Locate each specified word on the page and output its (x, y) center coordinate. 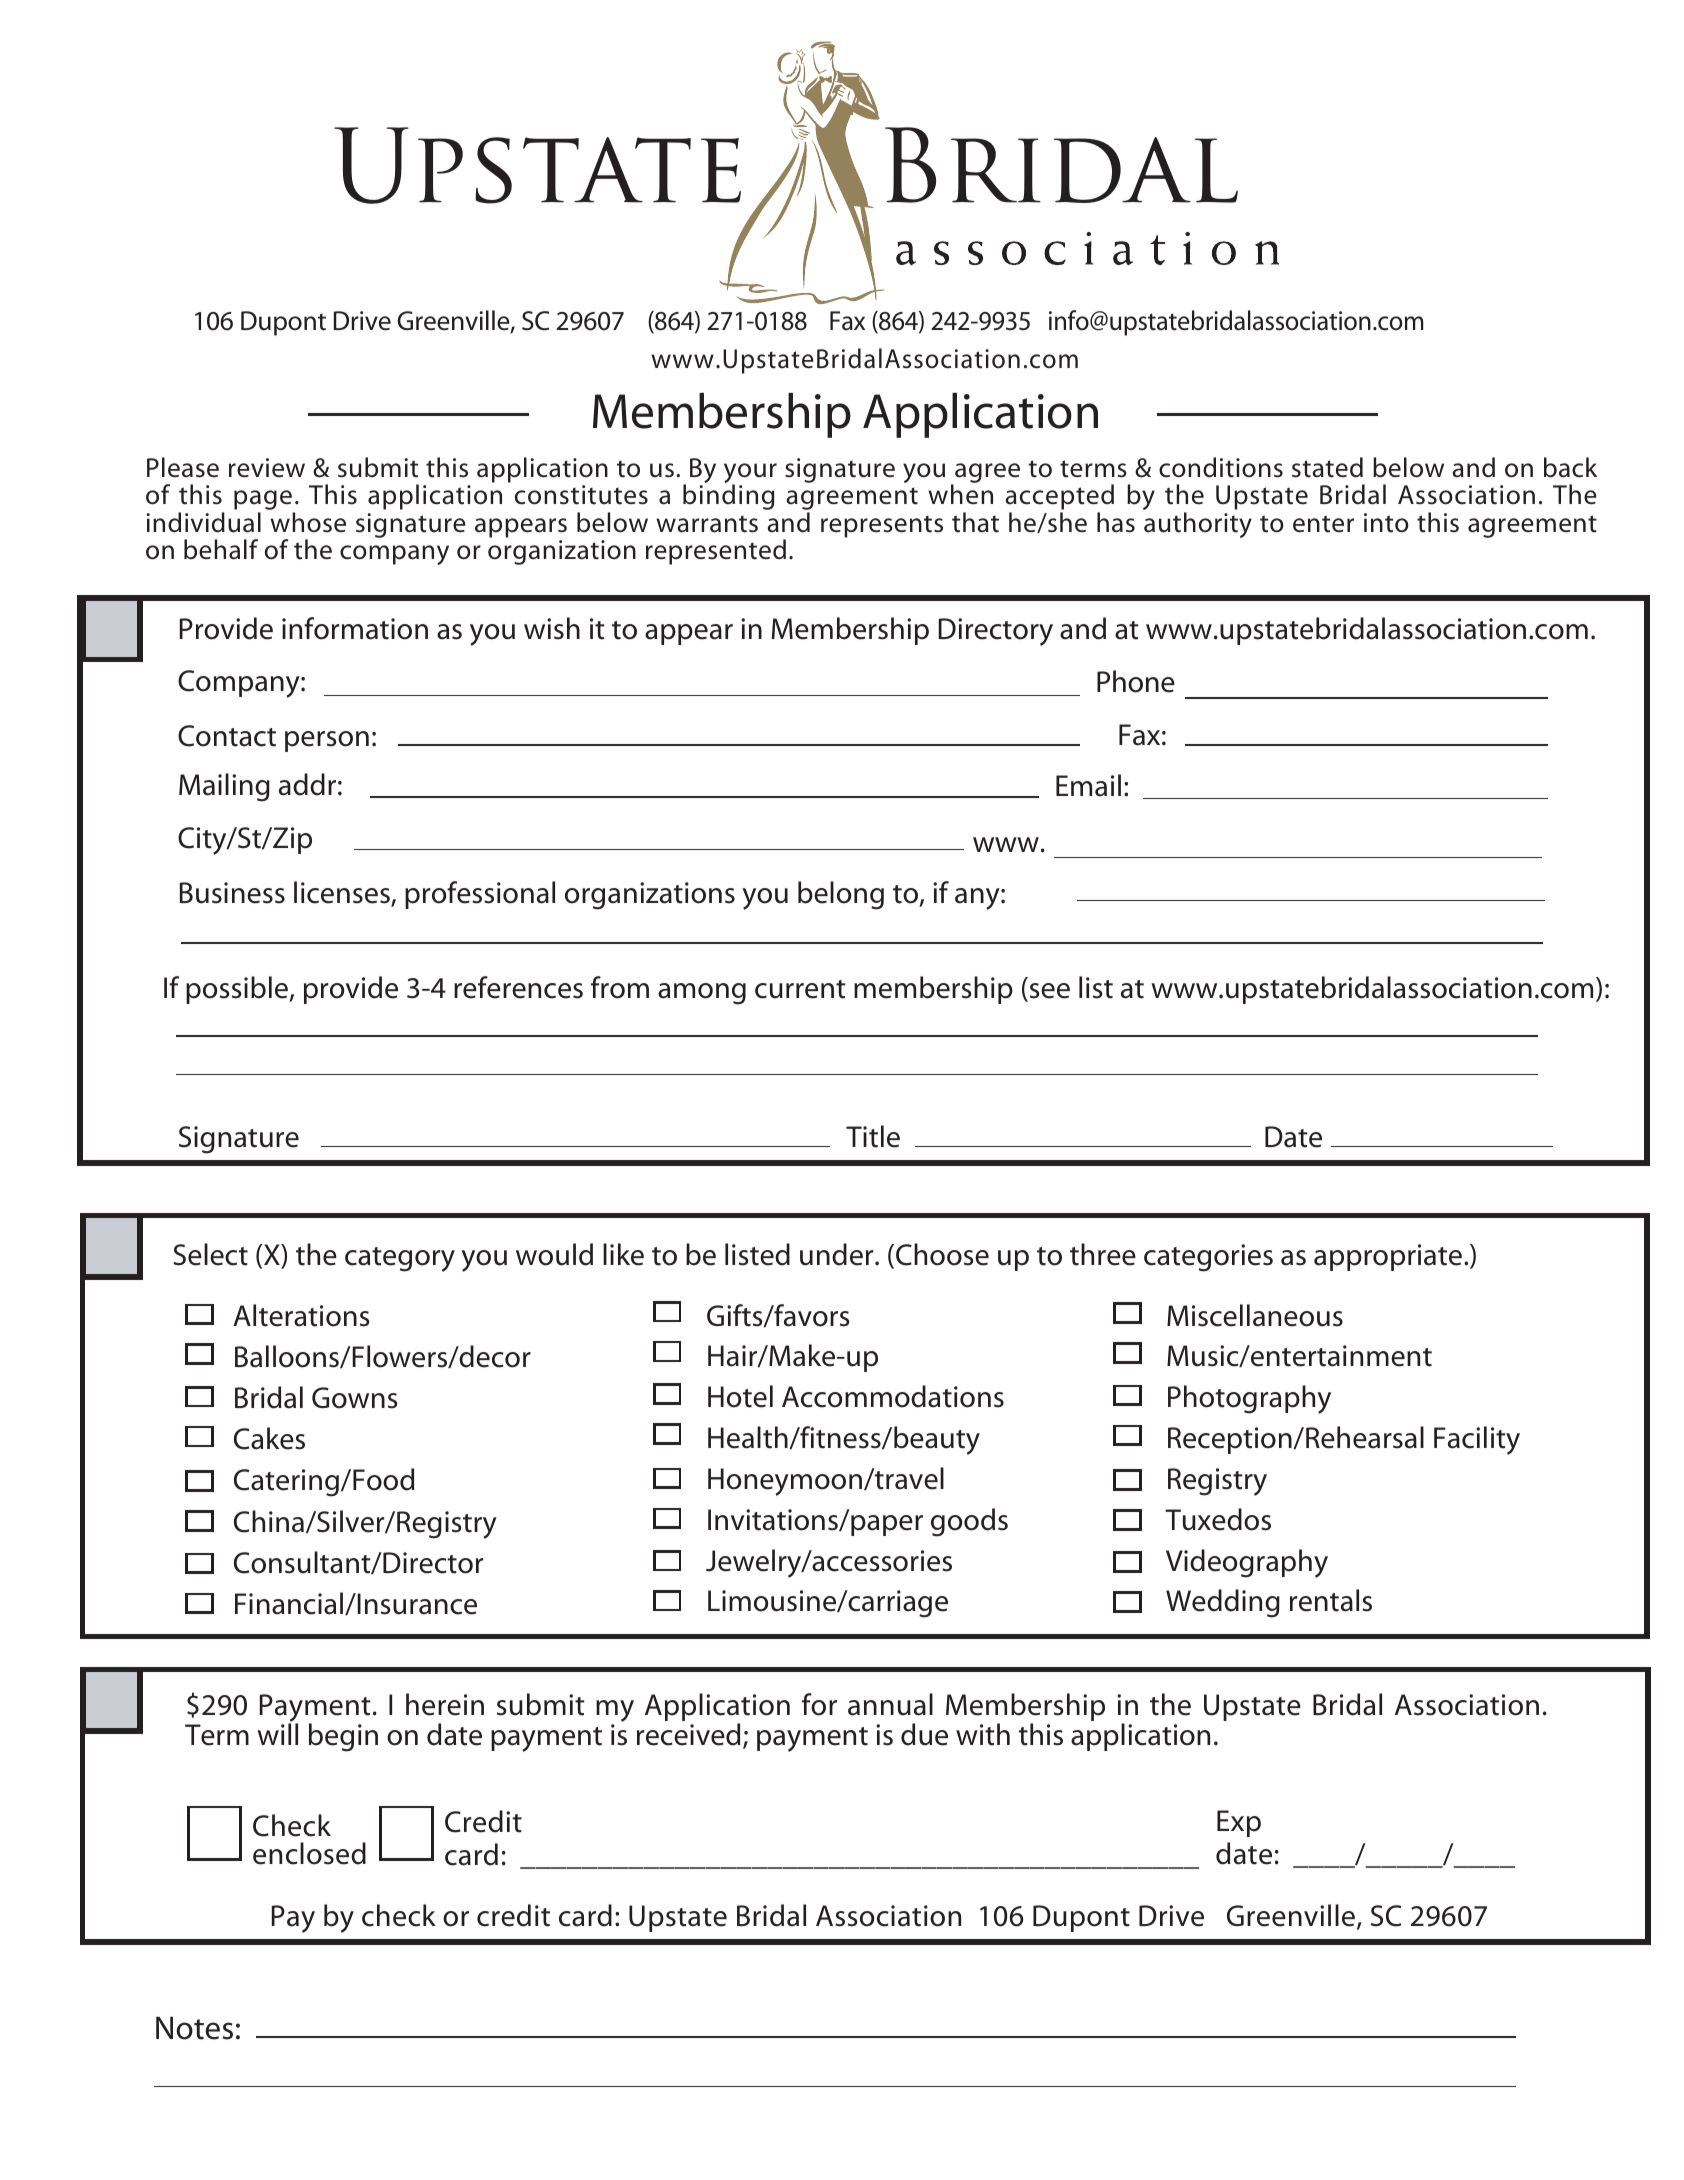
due (924, 1734)
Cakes (269, 1438)
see (1048, 992)
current (800, 989)
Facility (1477, 1440)
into (1386, 523)
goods (969, 1522)
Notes (194, 2028)
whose (308, 522)
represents (882, 526)
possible (238, 990)
